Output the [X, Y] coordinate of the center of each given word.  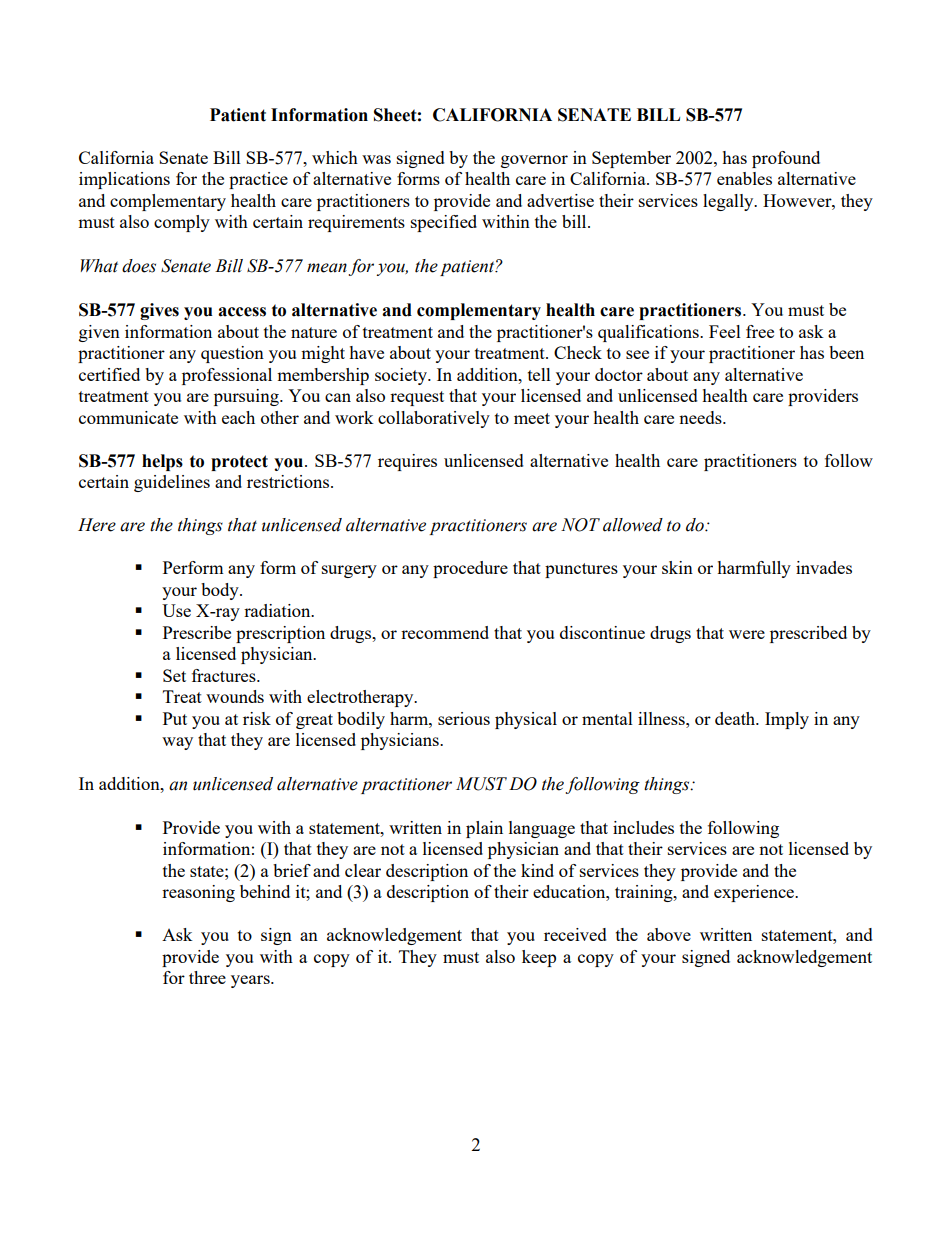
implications [124, 180]
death [736, 718]
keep [539, 958]
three [207, 977]
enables [744, 178]
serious [464, 718]
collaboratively [434, 419]
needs [701, 417]
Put [175, 718]
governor [534, 161]
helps [162, 462]
